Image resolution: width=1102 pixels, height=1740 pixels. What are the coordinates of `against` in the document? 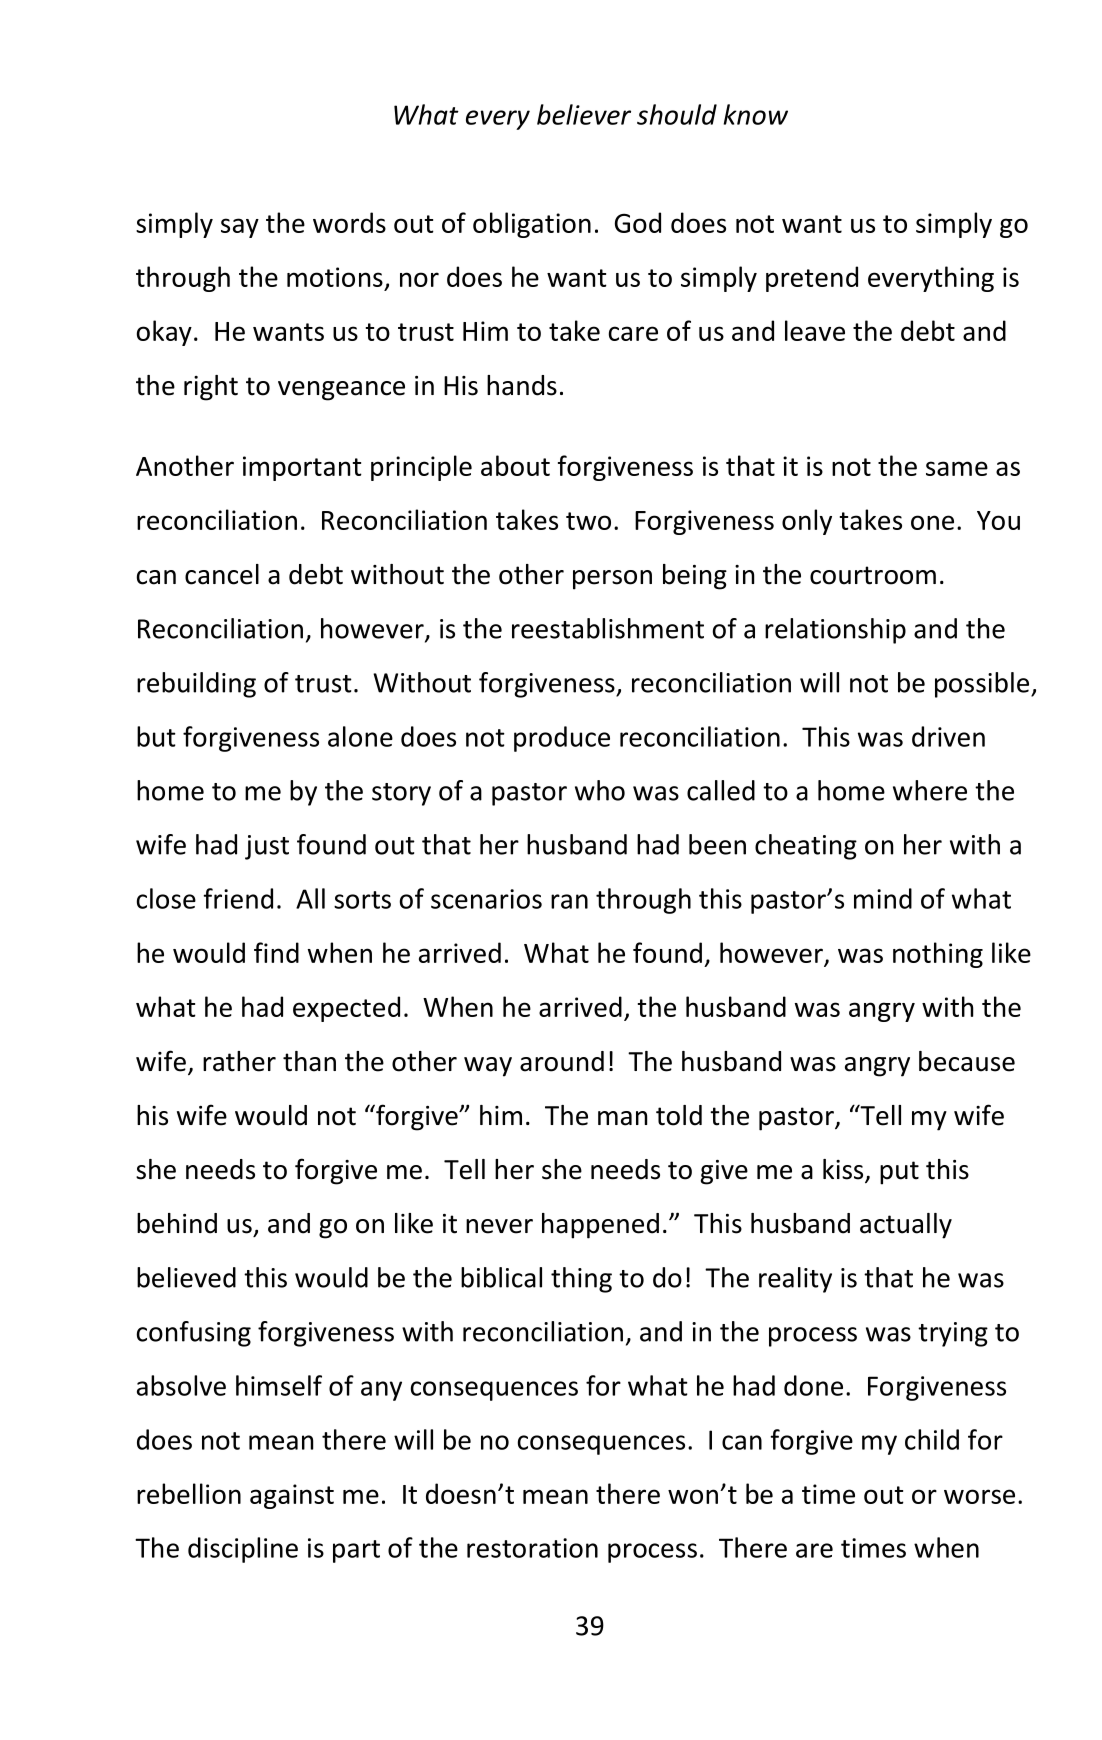 It's located at (292, 1496).
